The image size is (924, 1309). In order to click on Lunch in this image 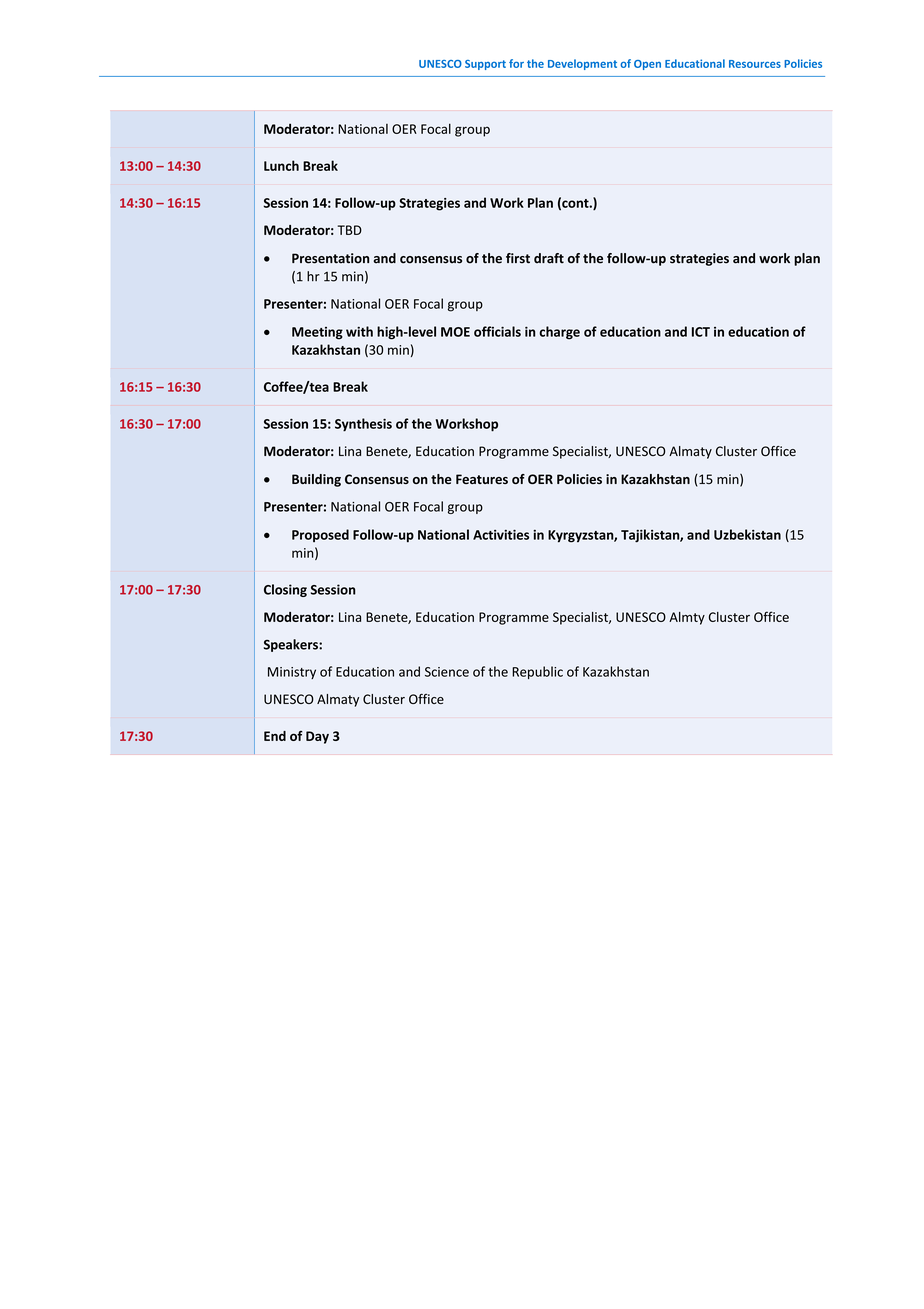, I will do `click(281, 165)`.
